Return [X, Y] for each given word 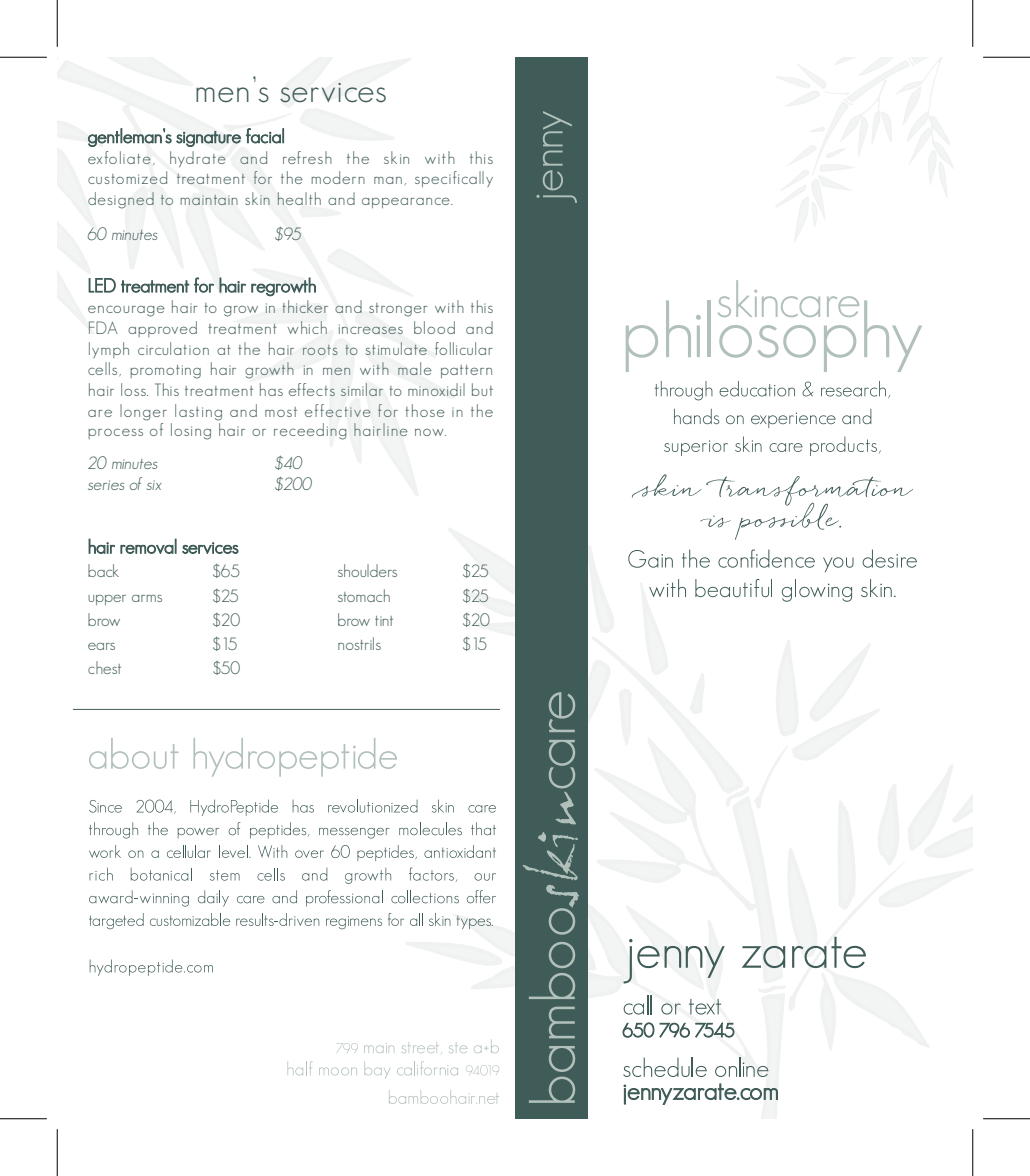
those [425, 410]
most [281, 412]
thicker [305, 306]
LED [102, 285]
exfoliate [119, 157]
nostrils [359, 643]
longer [143, 412]
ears [101, 646]
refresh [307, 157]
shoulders [367, 570]
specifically [454, 179]
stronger [398, 310]
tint [384, 621]
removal [148, 546]
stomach [364, 595]
